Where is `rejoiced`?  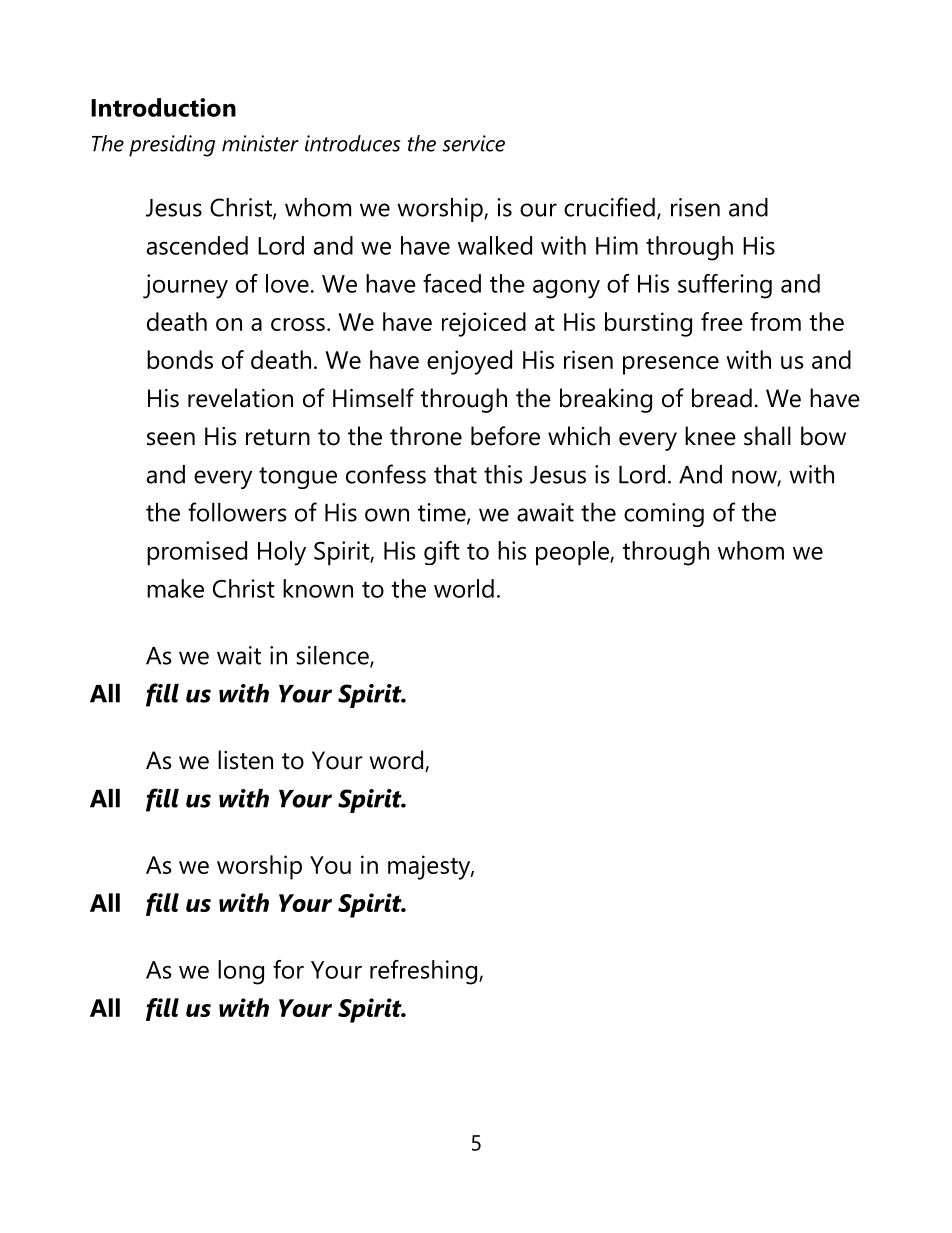 rejoiced is located at coordinates (484, 324).
